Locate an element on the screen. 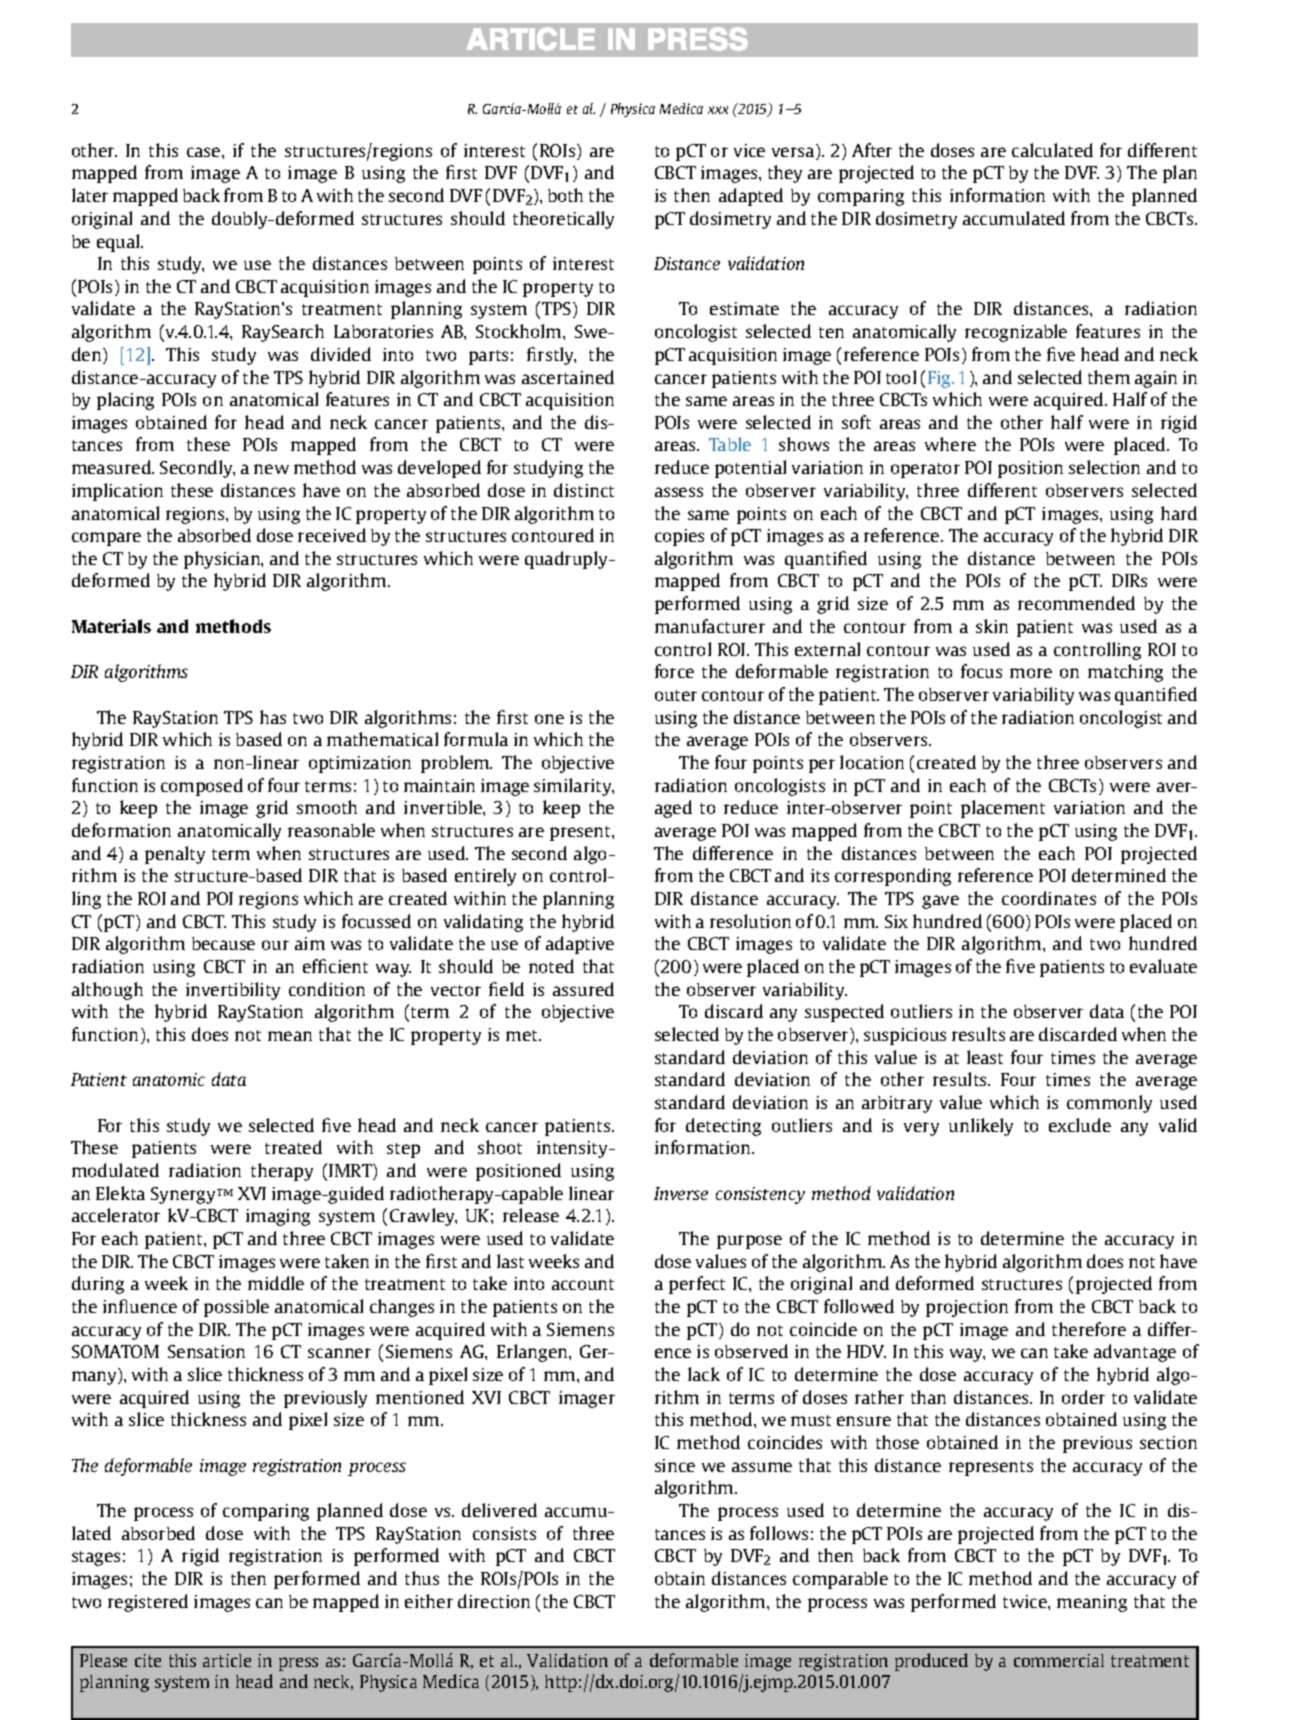 The width and height of the screenshot is (1290, 1720). assured is located at coordinates (583, 989).
